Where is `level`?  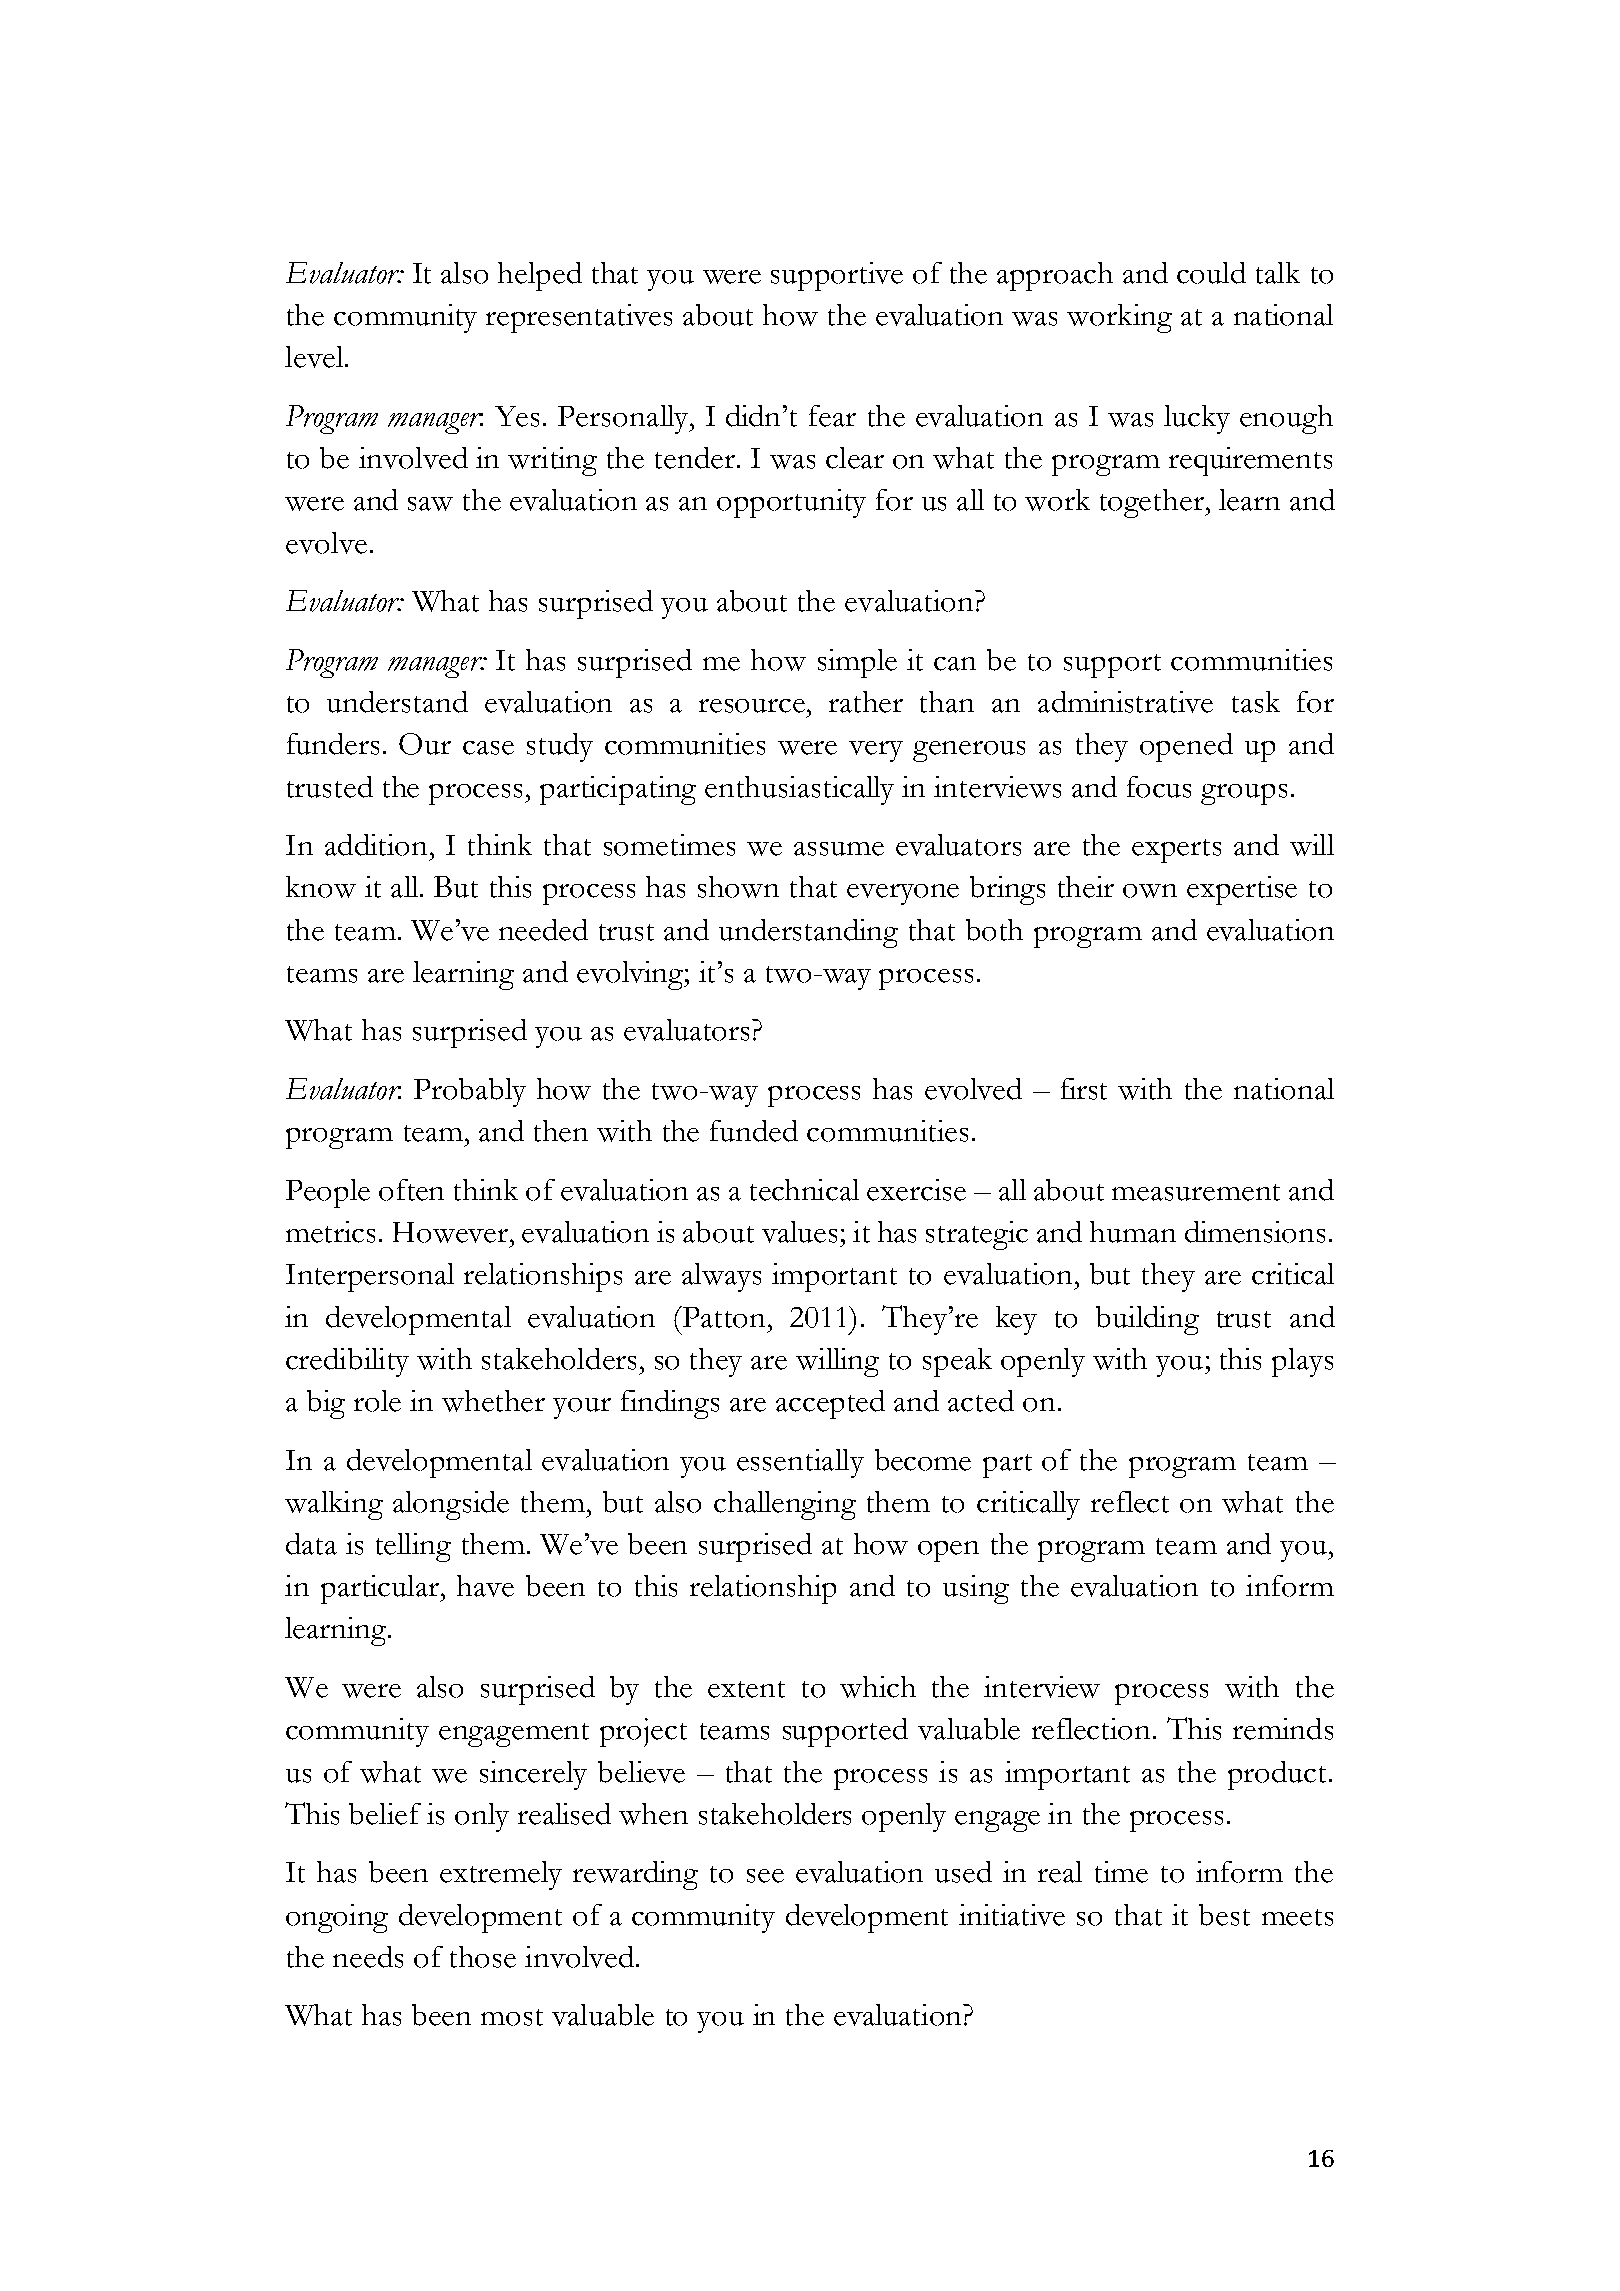 level is located at coordinates (315, 357).
